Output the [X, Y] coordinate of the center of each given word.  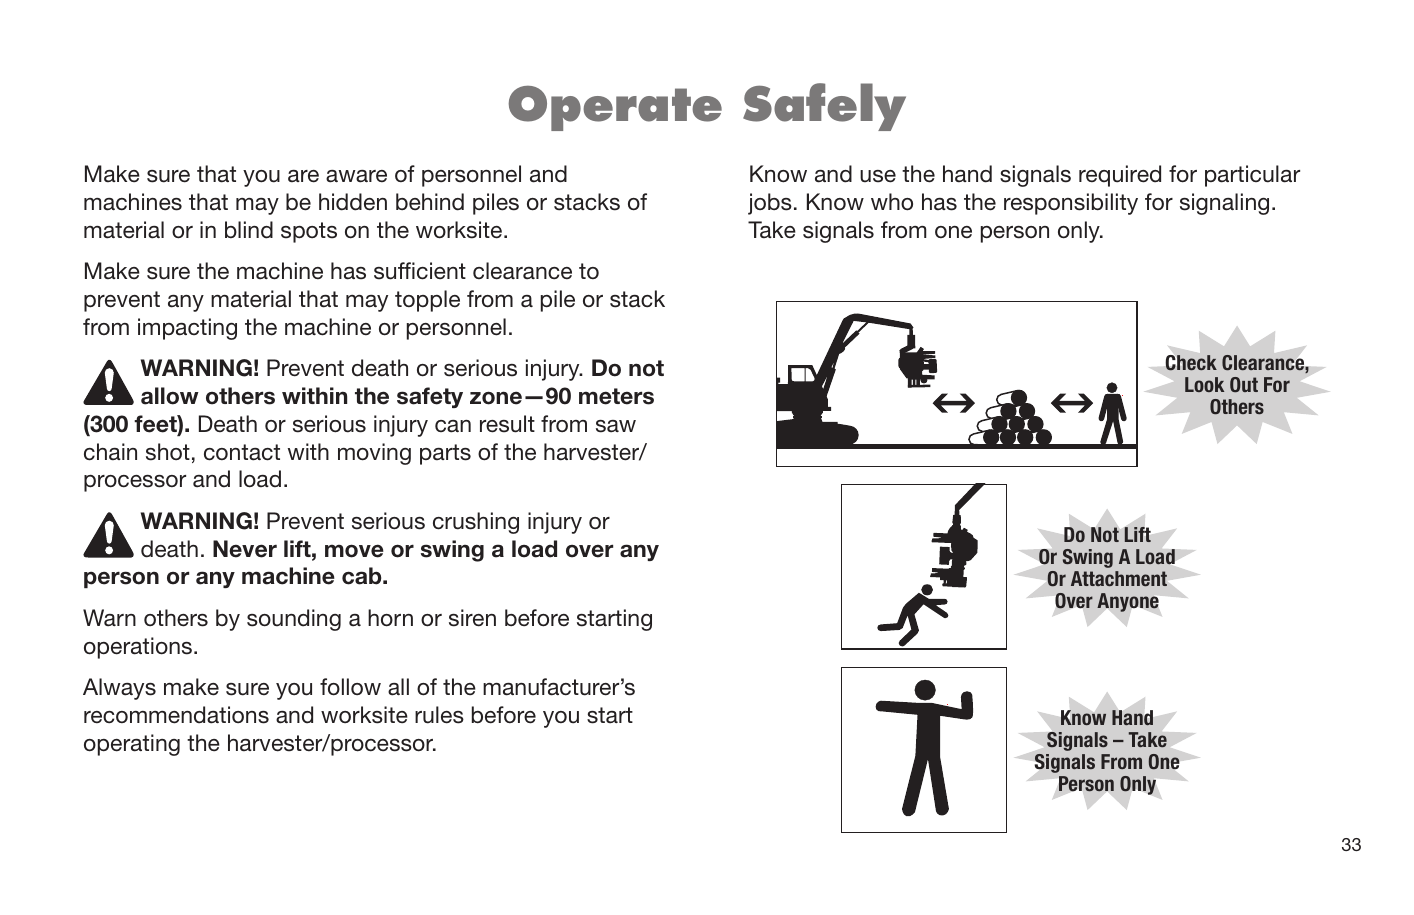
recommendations [176, 715]
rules [439, 715]
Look [1204, 384]
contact [242, 452]
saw [616, 426]
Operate [615, 108]
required [1120, 176]
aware [356, 176]
